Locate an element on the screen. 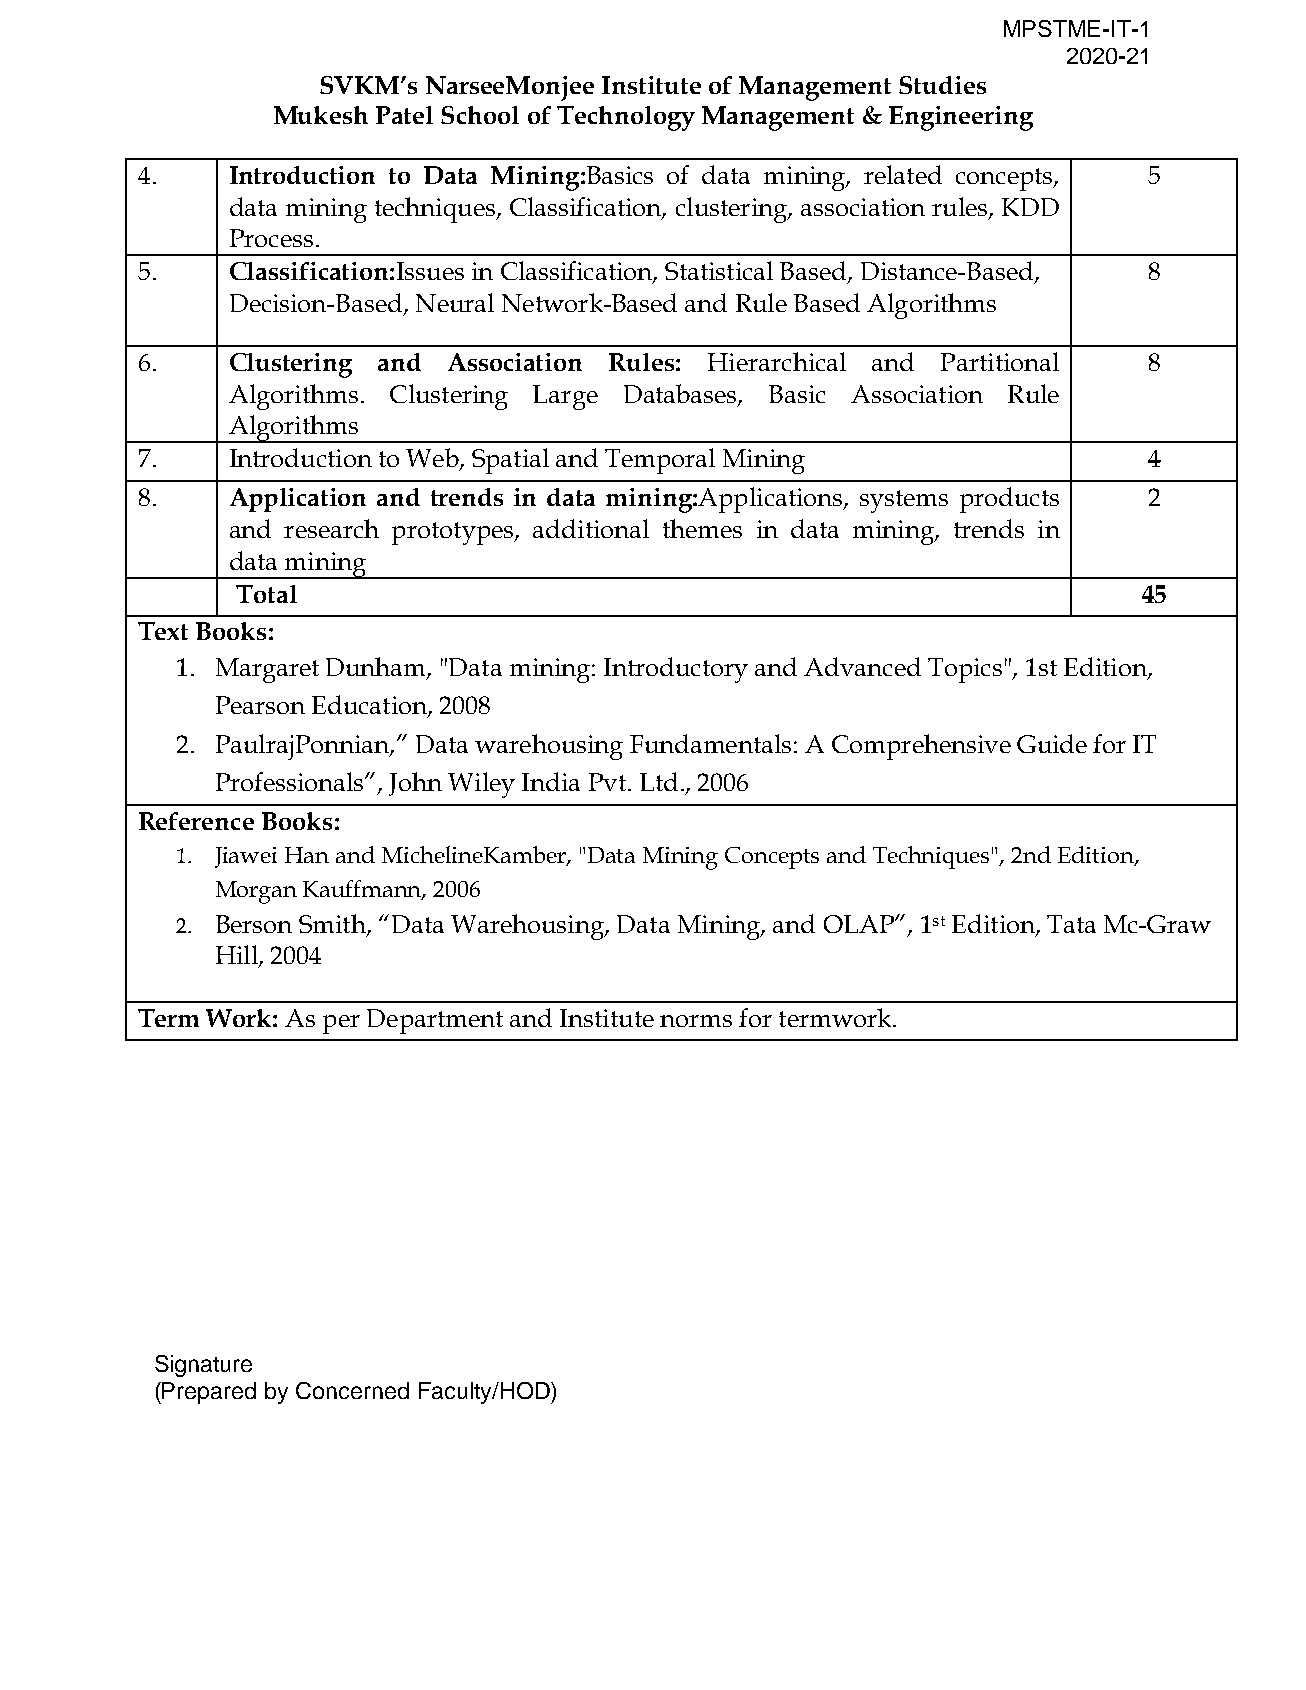 This screenshot has width=1306, height=1690. Concerned is located at coordinates (352, 1390).
